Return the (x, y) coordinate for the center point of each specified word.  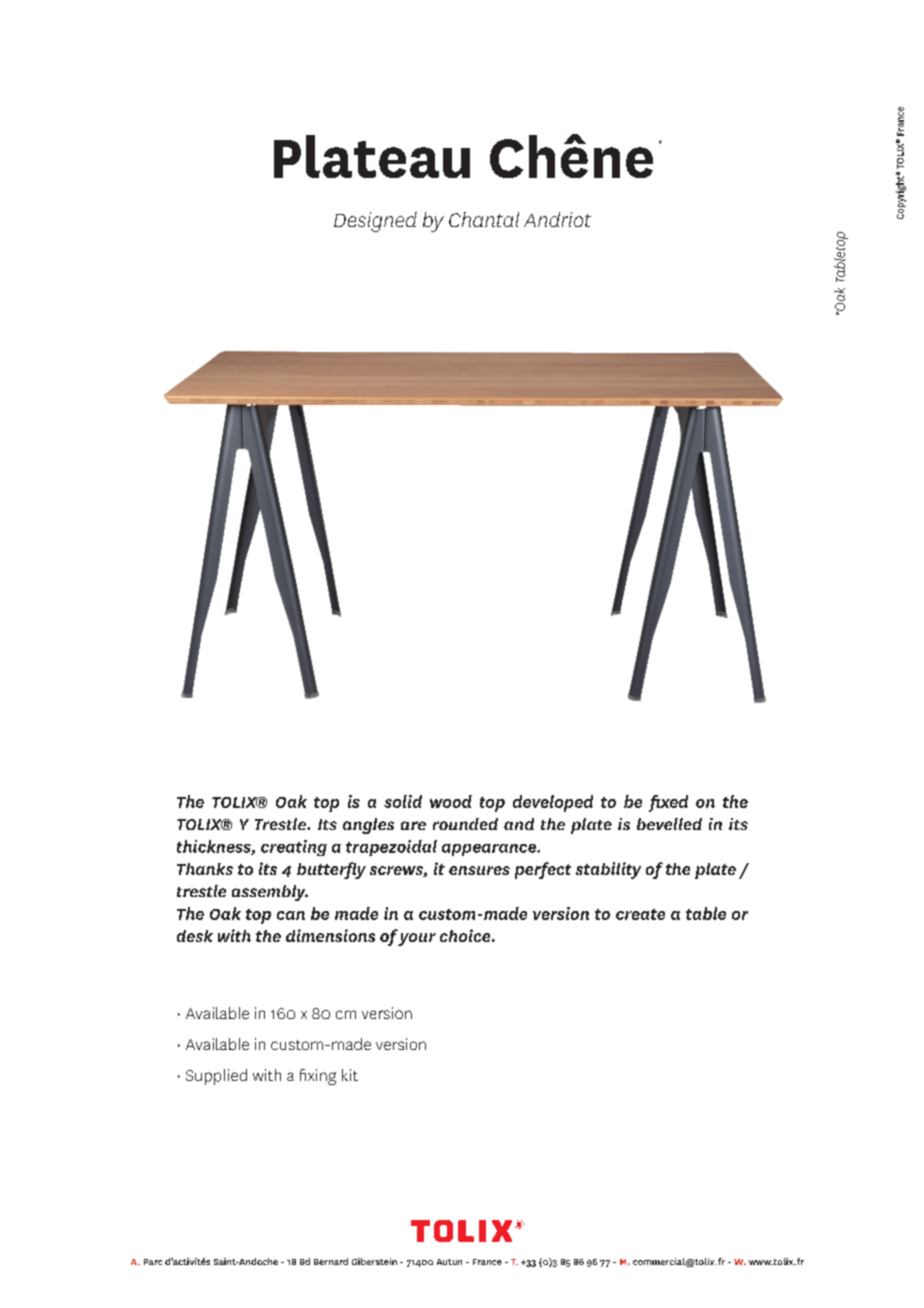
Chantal (484, 219)
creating (294, 848)
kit (350, 1075)
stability (608, 870)
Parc (153, 1262)
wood (451, 801)
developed (553, 803)
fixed (668, 803)
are (413, 825)
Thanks (205, 869)
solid (403, 801)
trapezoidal (391, 848)
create (640, 914)
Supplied (216, 1077)
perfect (543, 870)
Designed (375, 222)
